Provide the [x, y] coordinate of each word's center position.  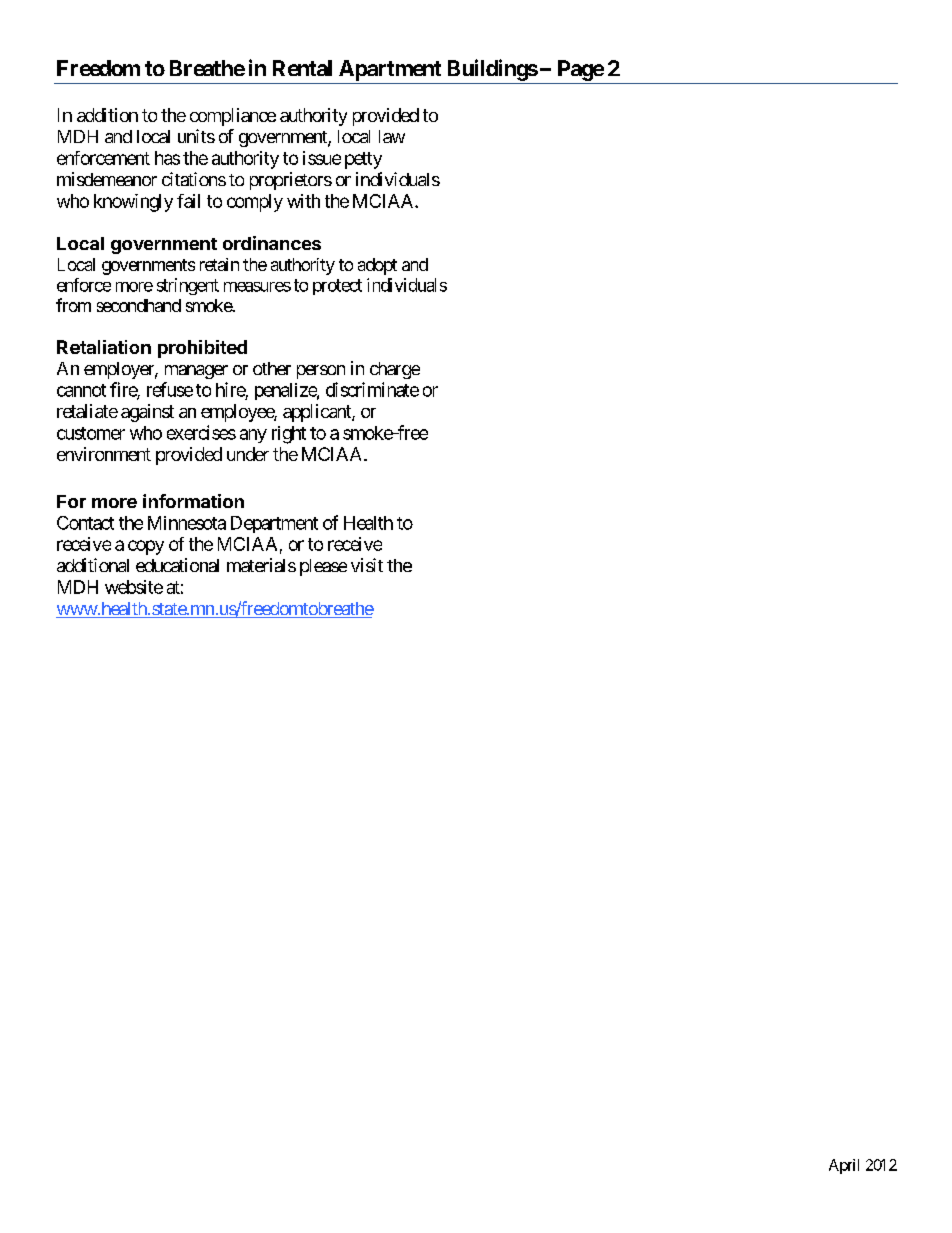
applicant [318, 413]
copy [146, 547]
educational [177, 565]
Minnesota [187, 523]
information [193, 501]
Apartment [390, 70]
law [392, 136]
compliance [233, 117]
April [844, 1166]
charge [395, 370]
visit [367, 565]
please [323, 567]
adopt [377, 266]
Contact [85, 523]
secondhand [139, 305]
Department [274, 524]
